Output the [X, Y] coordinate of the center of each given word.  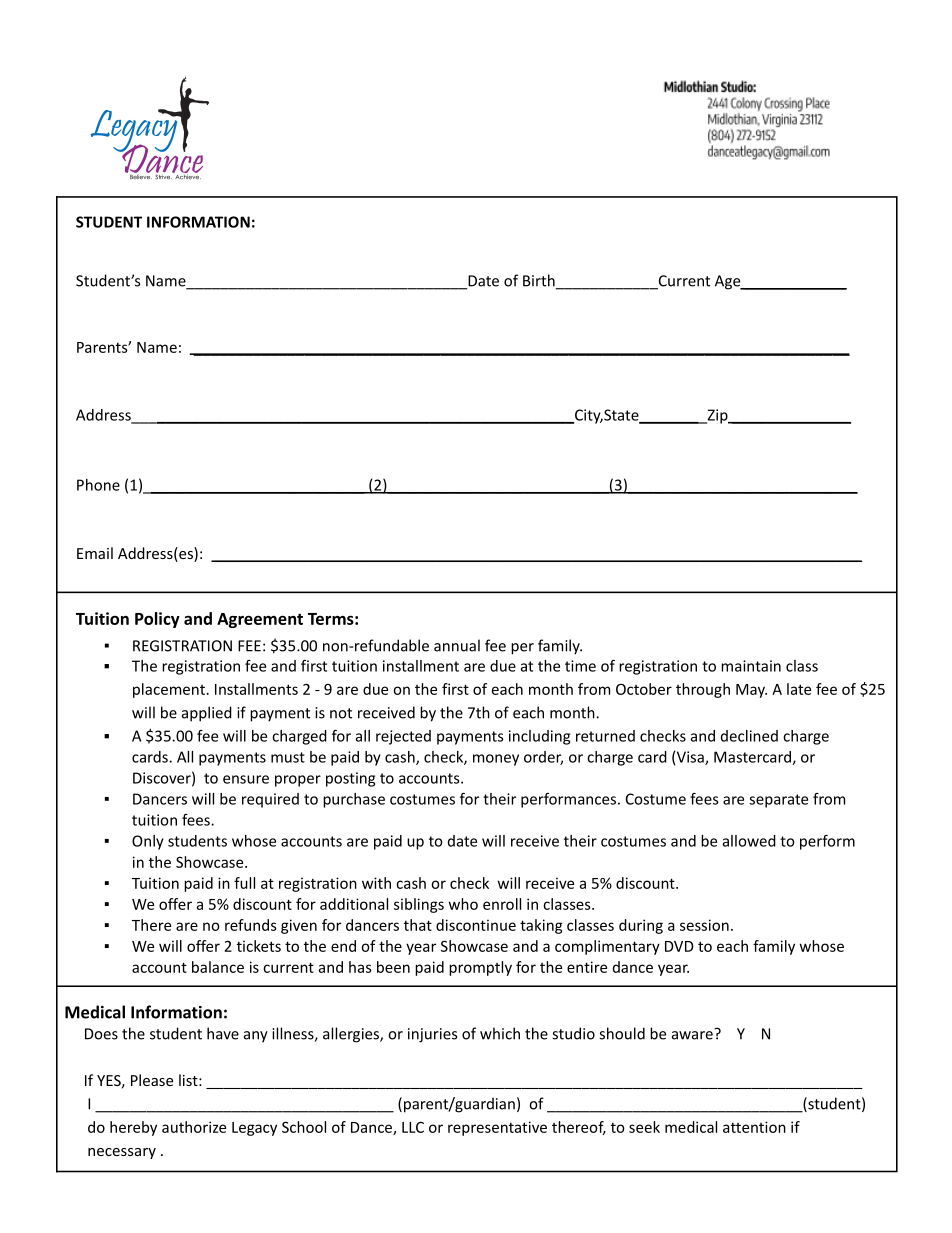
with [376, 883]
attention [754, 1127]
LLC [413, 1127]
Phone [98, 485]
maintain [751, 666]
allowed [749, 841]
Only [148, 842]
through [703, 690]
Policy [157, 620]
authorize [194, 1127]
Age [729, 282]
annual [457, 645]
